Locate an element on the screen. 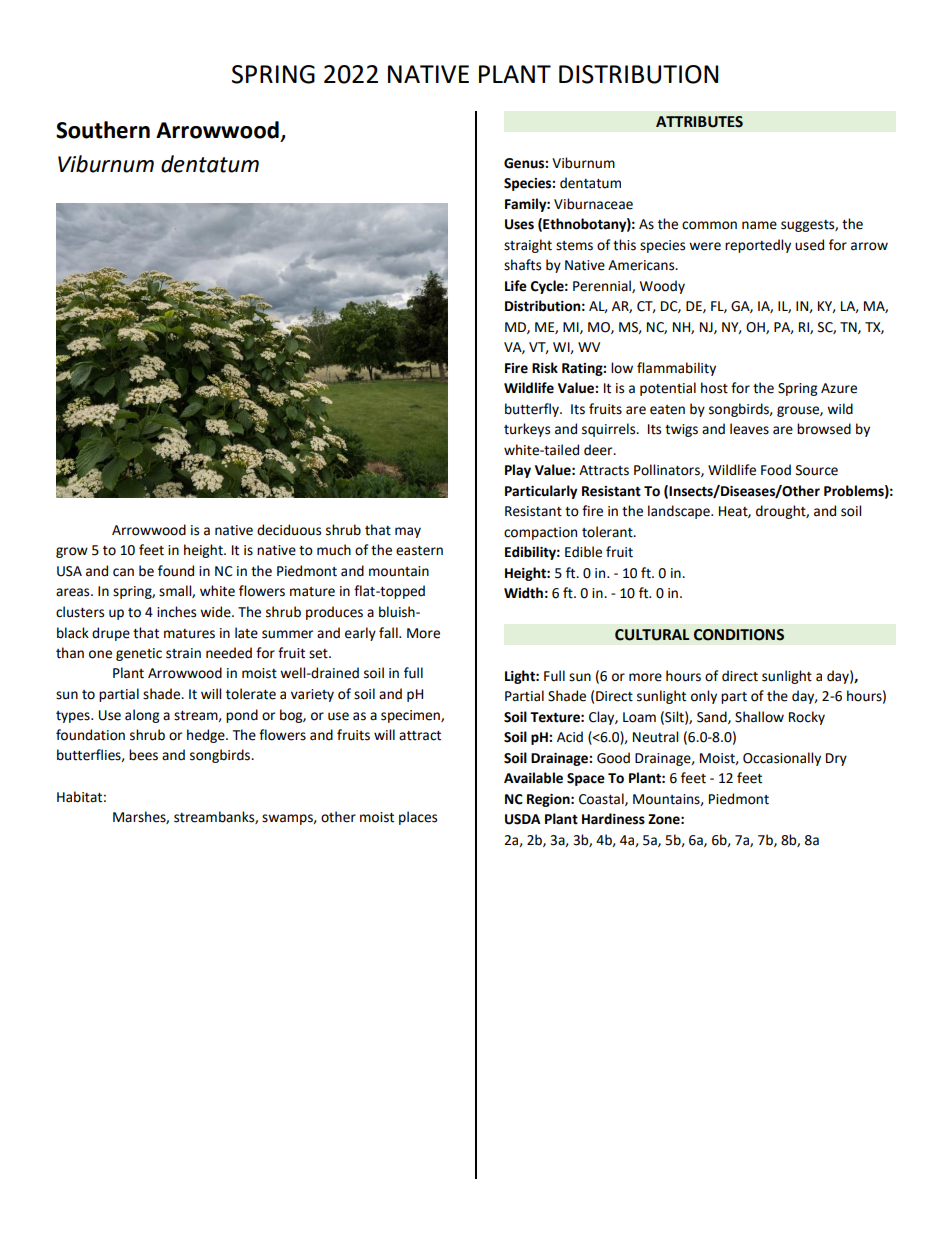  inches is located at coordinates (176, 612).
